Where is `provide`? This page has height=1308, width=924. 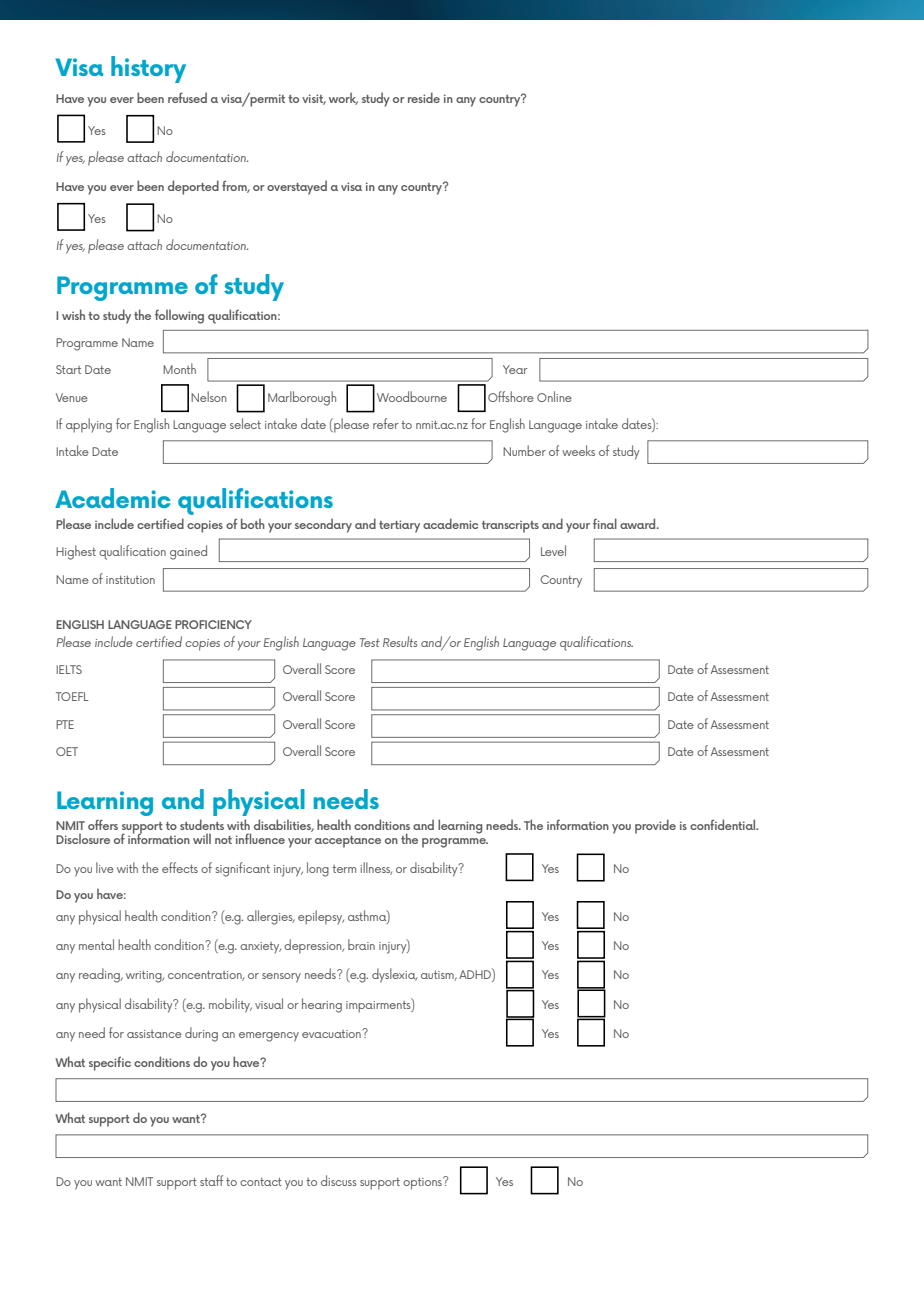
provide is located at coordinates (655, 826).
